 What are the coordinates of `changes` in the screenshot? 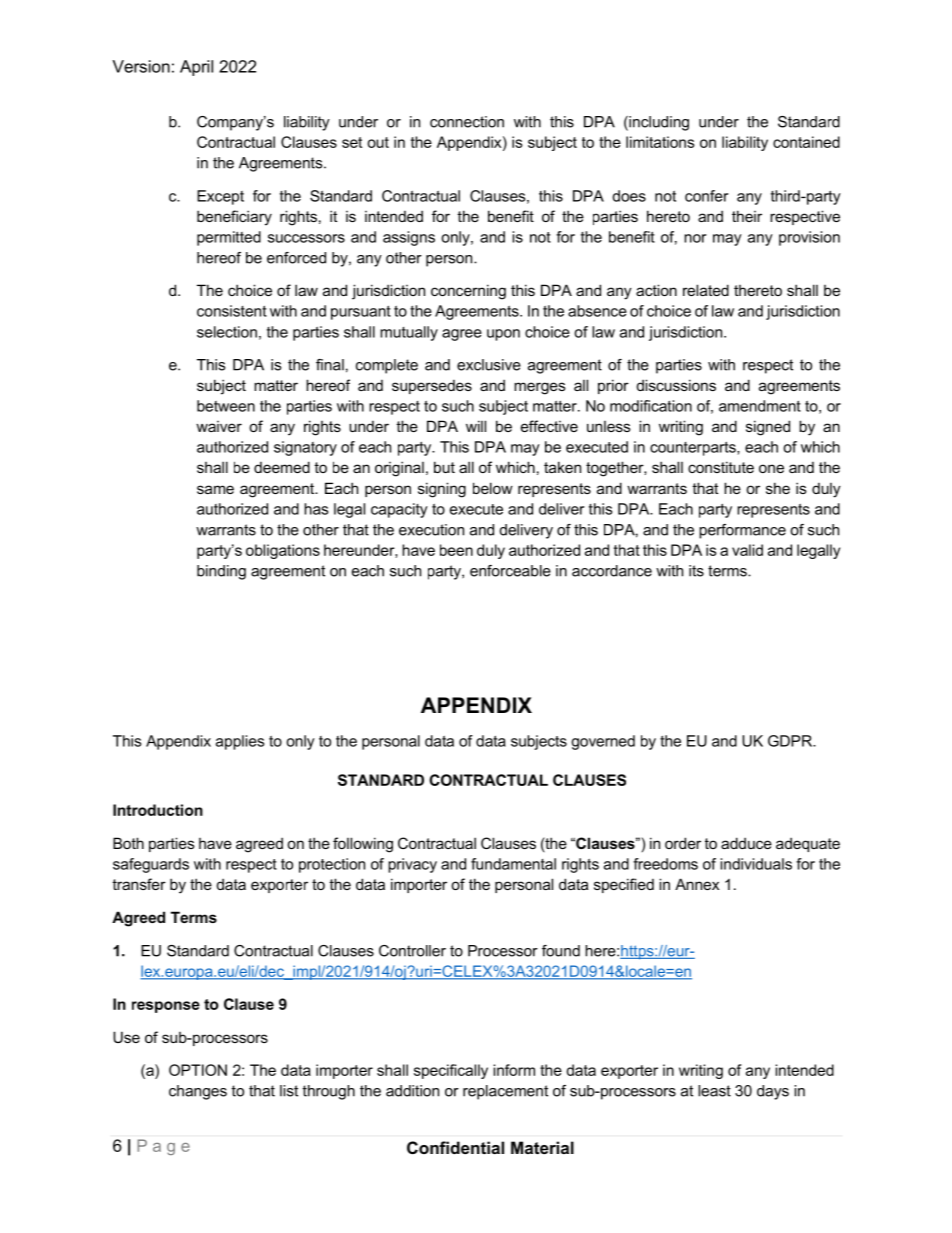 It's located at (198, 1092).
